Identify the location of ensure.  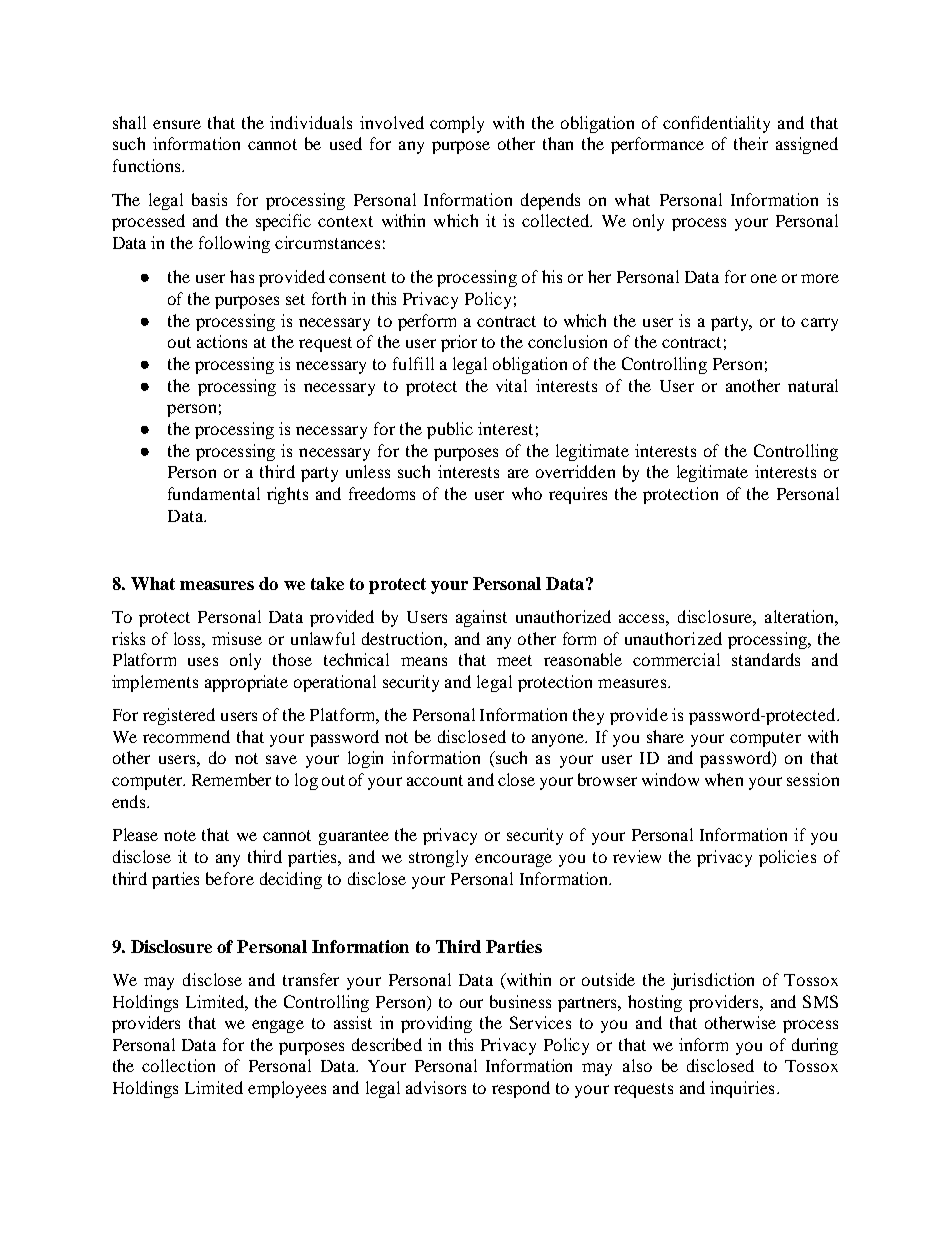
(177, 124).
